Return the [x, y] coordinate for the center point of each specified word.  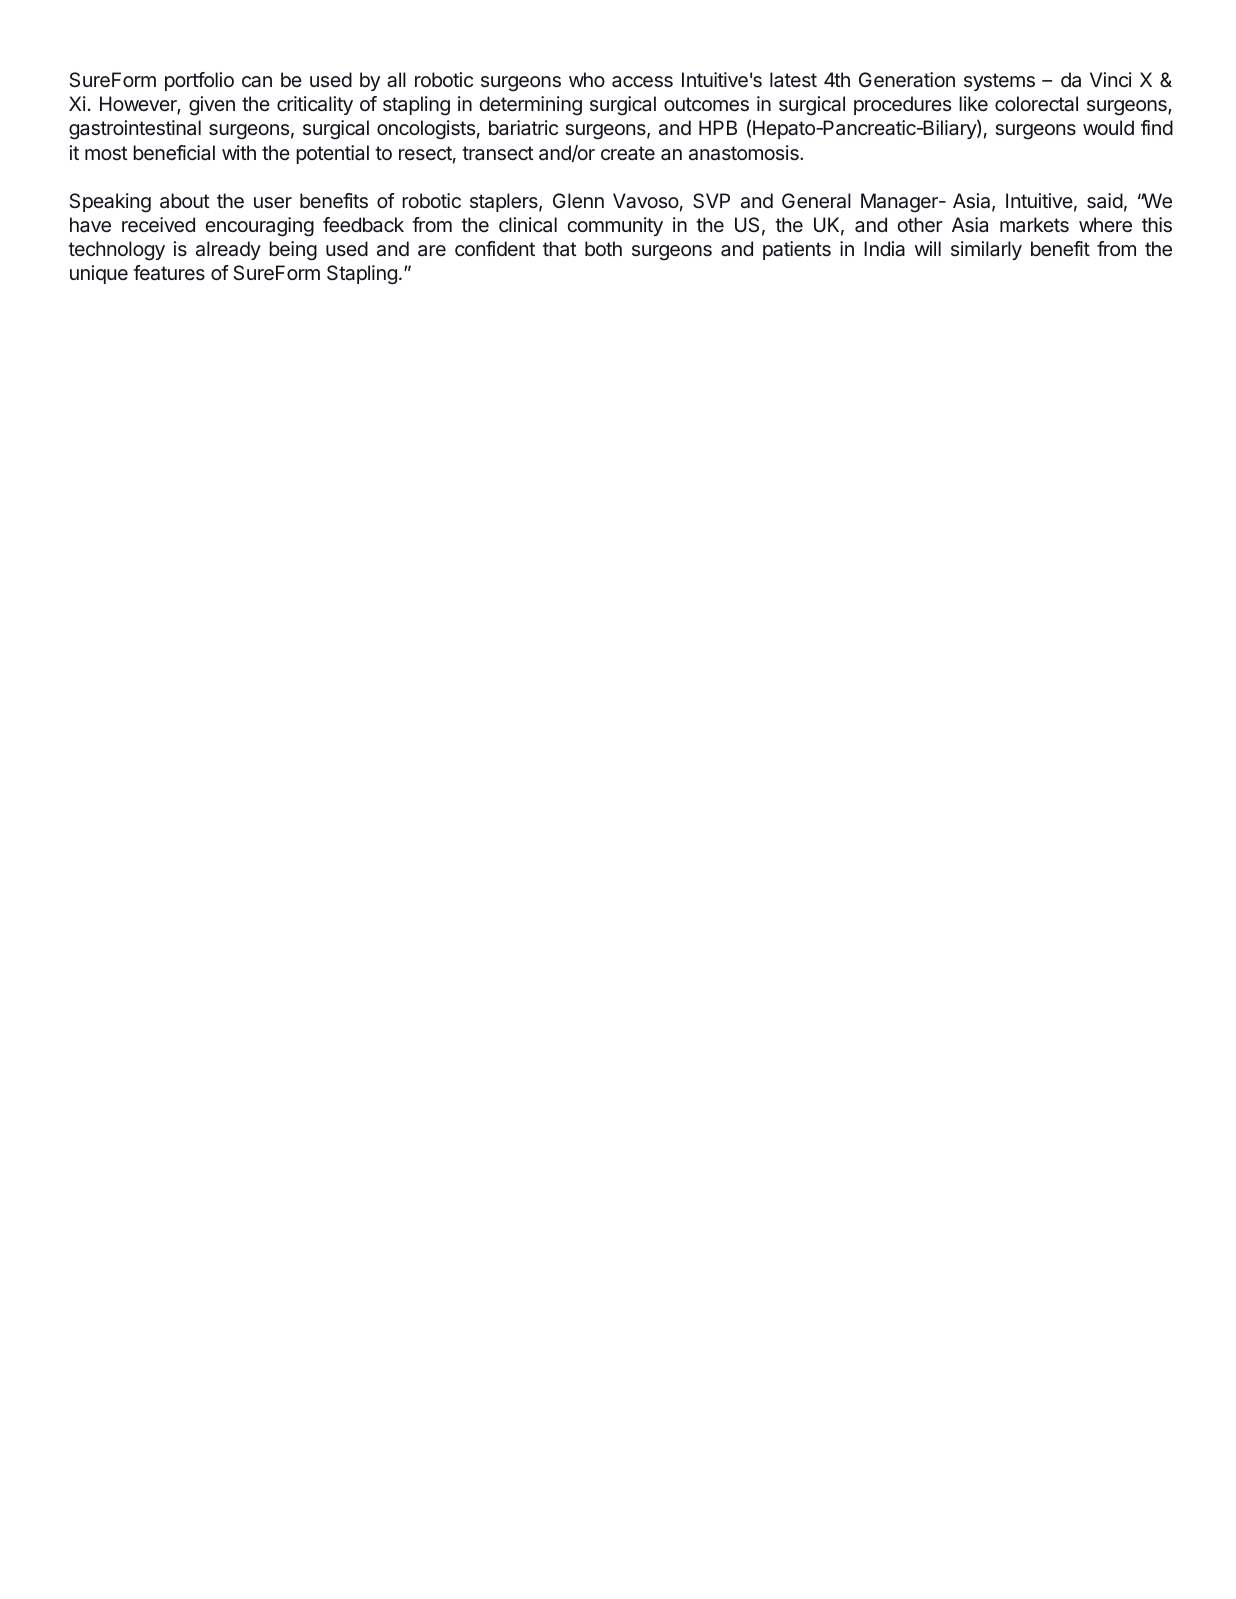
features [169, 273]
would [1108, 127]
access [642, 81]
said [1105, 200]
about [185, 200]
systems [999, 82]
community [615, 226]
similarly [986, 250]
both [603, 248]
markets [1034, 224]
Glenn [578, 200]
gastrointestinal [135, 130]
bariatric [523, 127]
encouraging [259, 227]
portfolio [199, 81]
